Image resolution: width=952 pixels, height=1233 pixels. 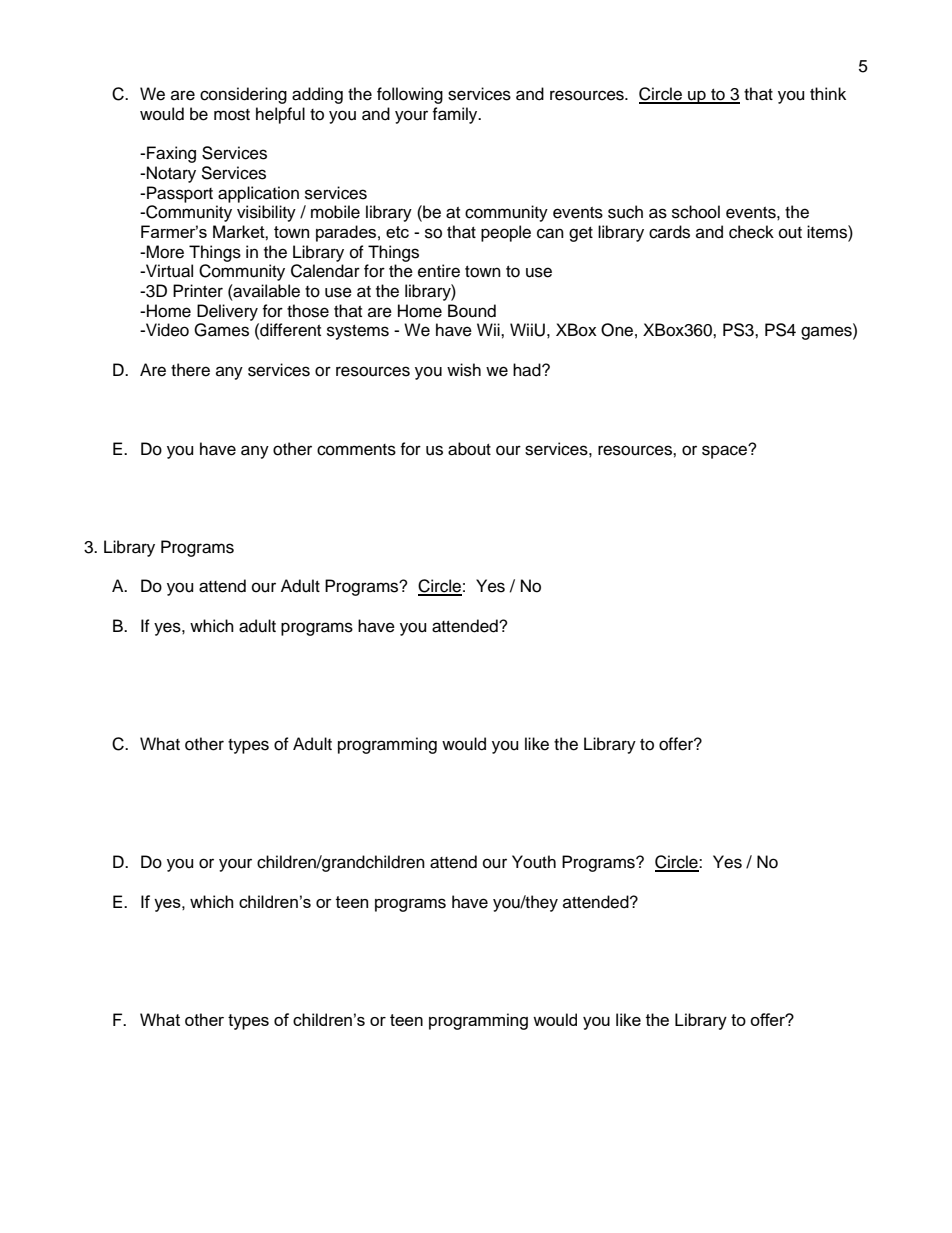 I want to click on Printer, so click(x=198, y=291).
